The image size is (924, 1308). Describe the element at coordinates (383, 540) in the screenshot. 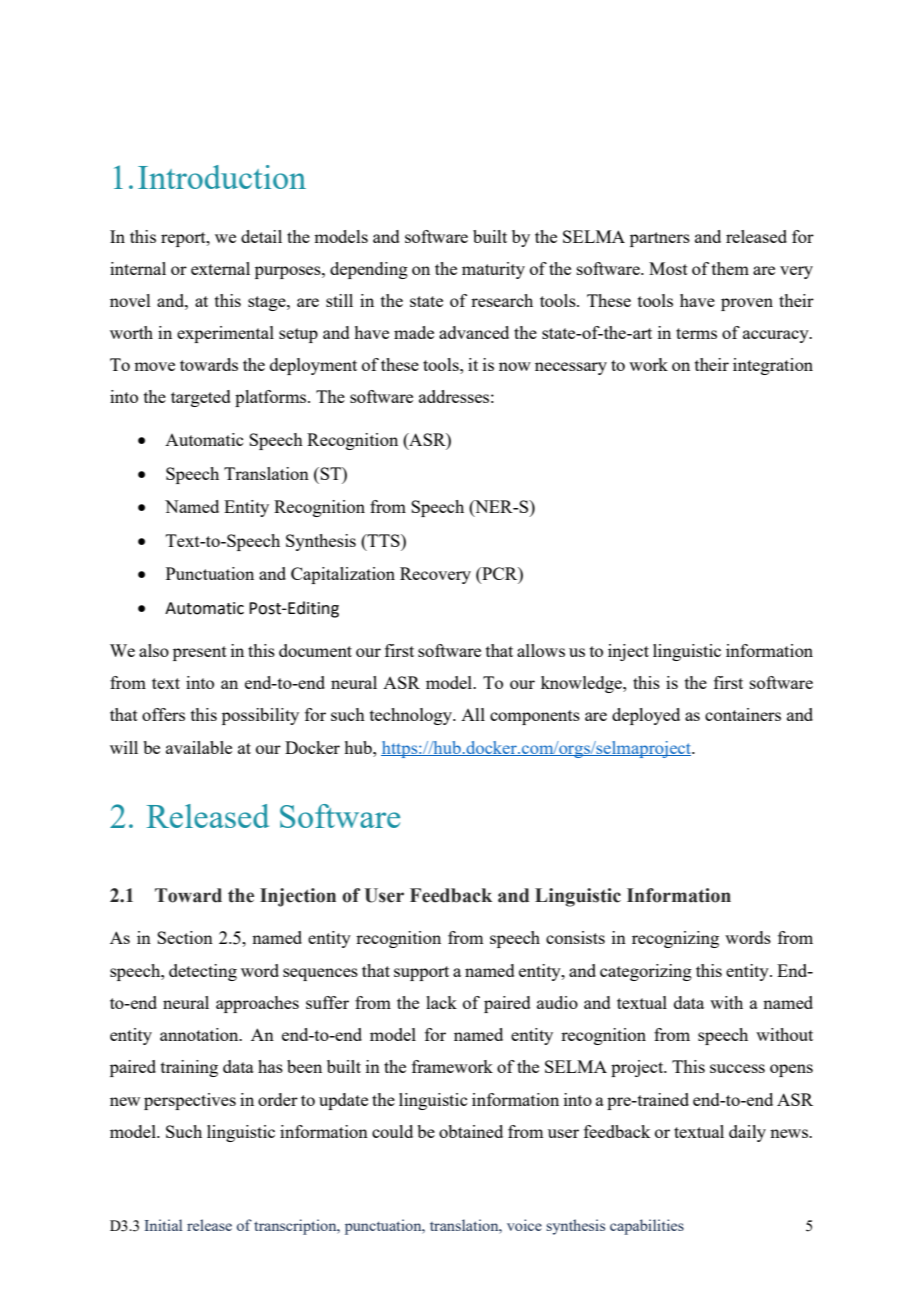

I see `TTS` at that location.
